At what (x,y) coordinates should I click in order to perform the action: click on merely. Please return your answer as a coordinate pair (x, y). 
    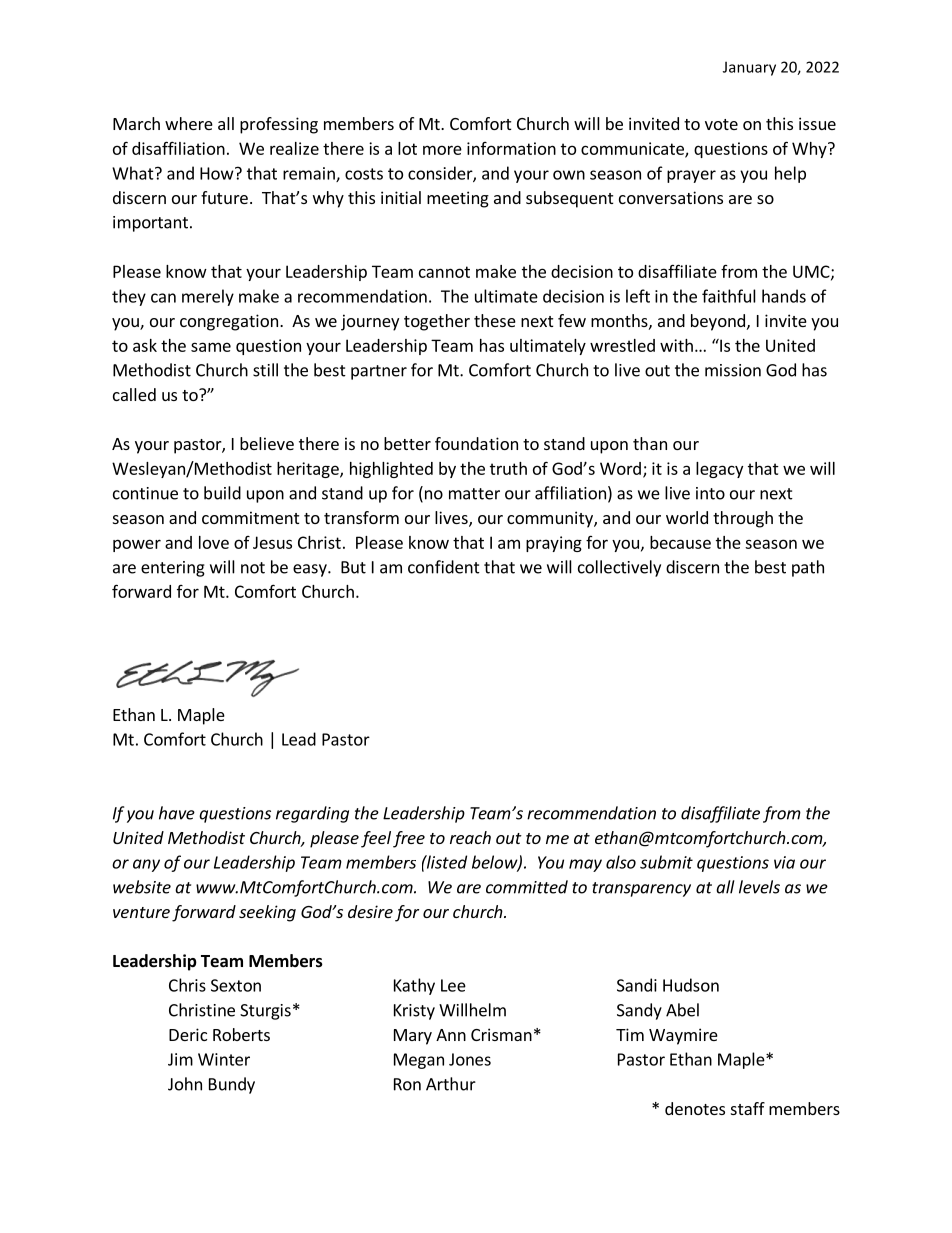
    Looking at the image, I should click on (208, 297).
